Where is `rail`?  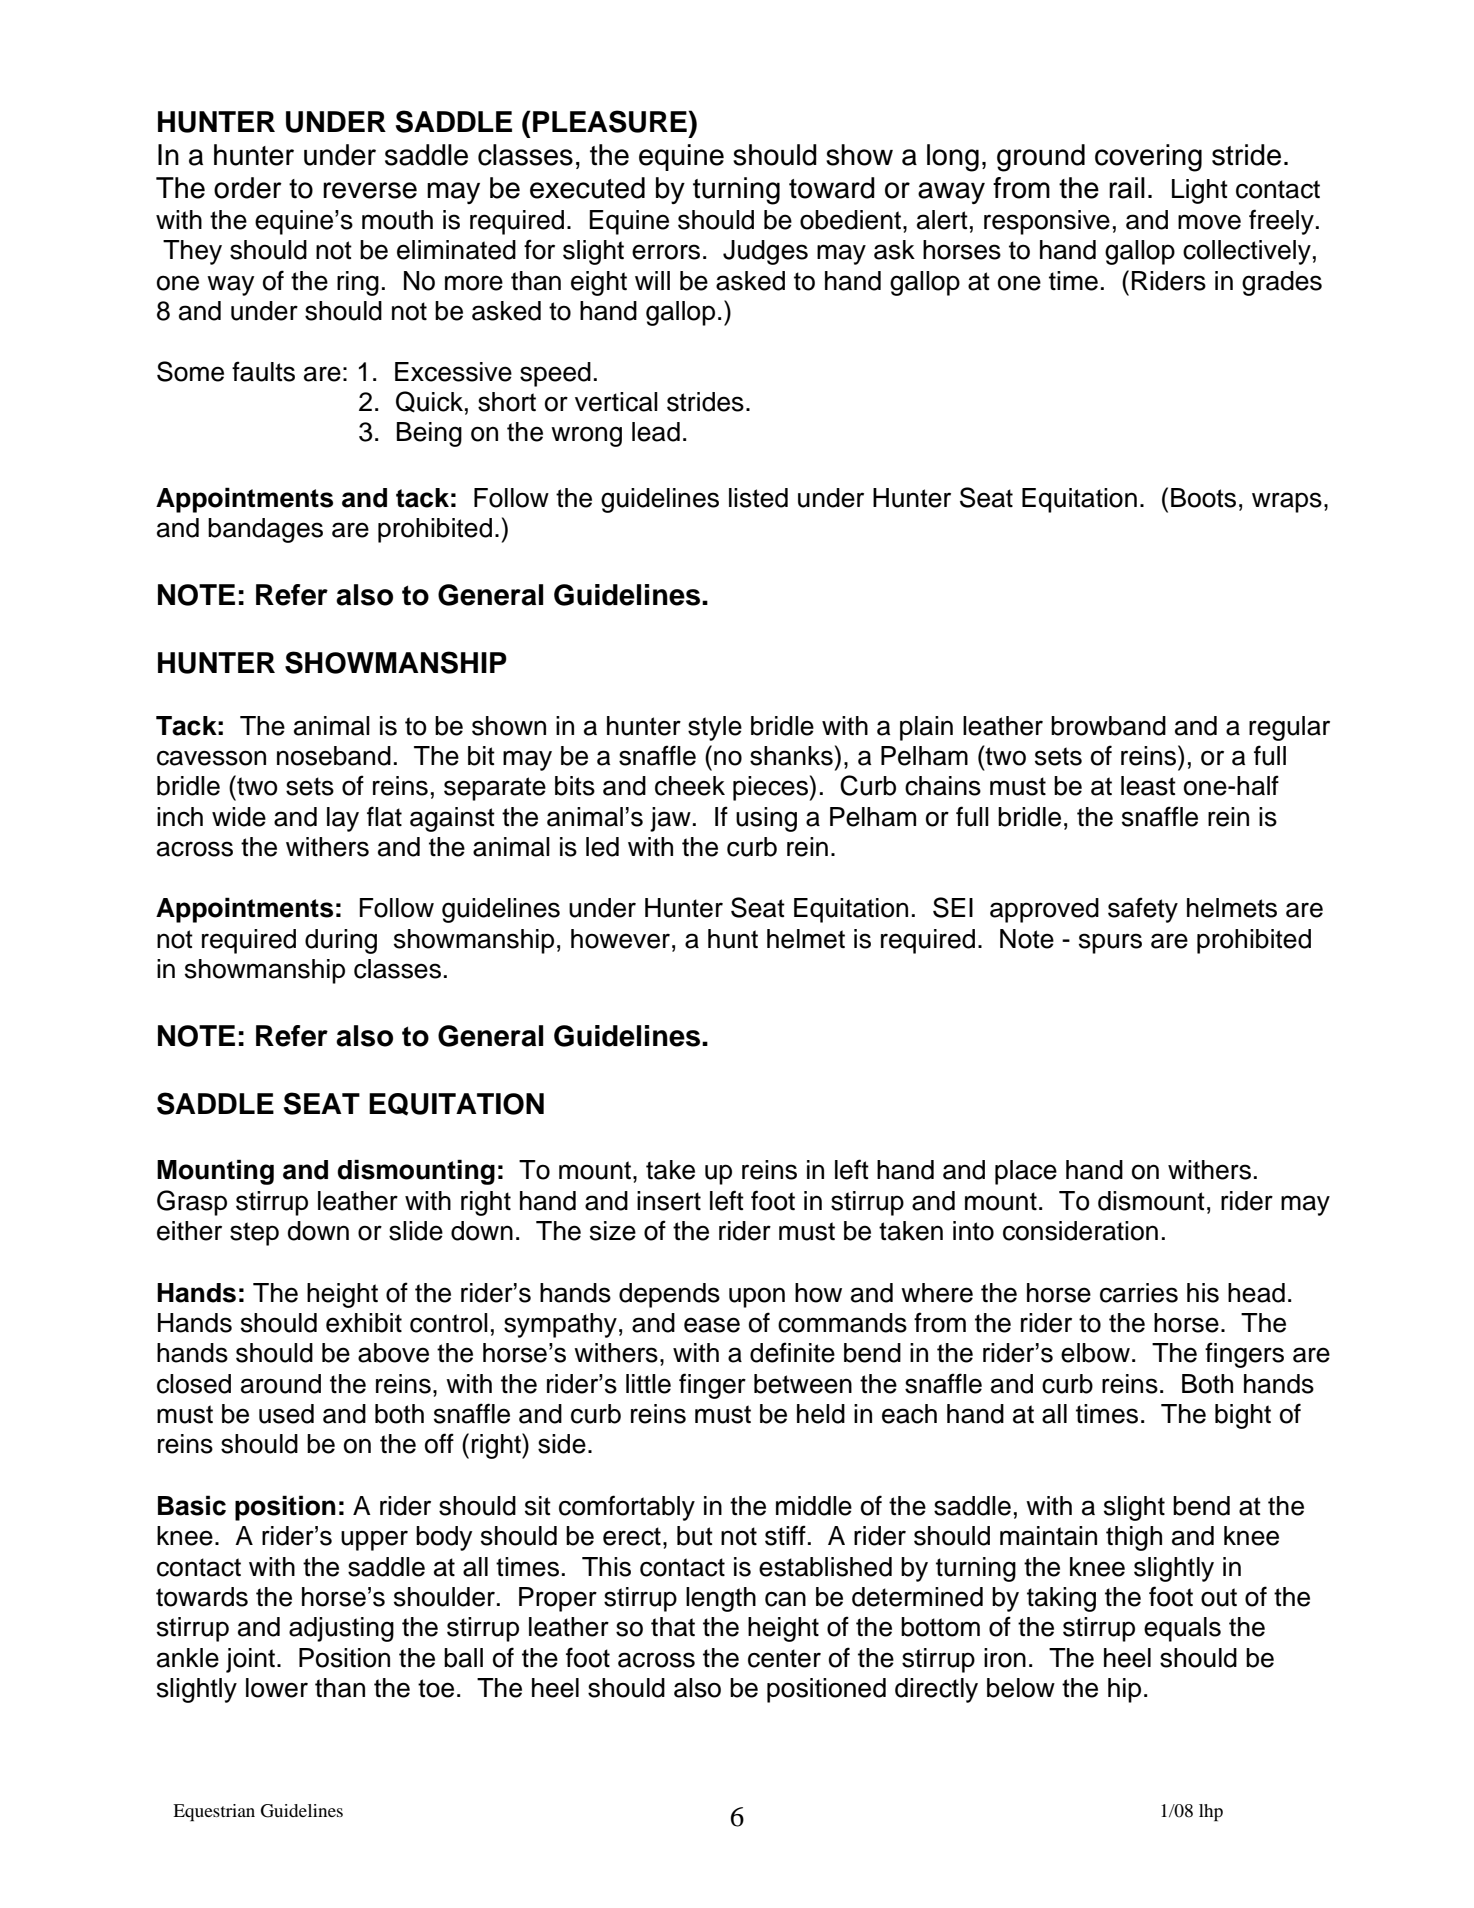 rail is located at coordinates (1127, 188).
